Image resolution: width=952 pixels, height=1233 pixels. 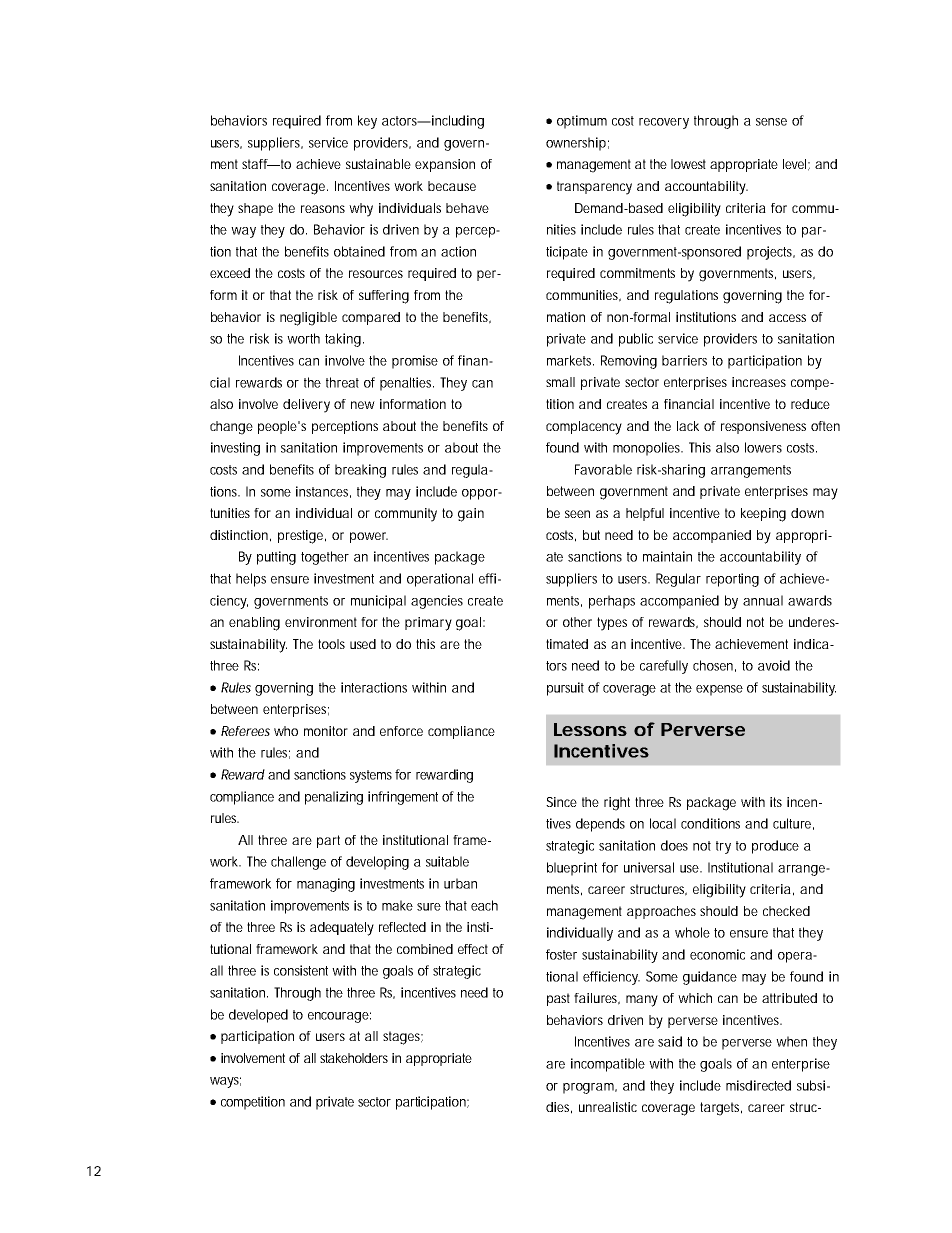 I want to click on ownership, so click(x=576, y=144).
